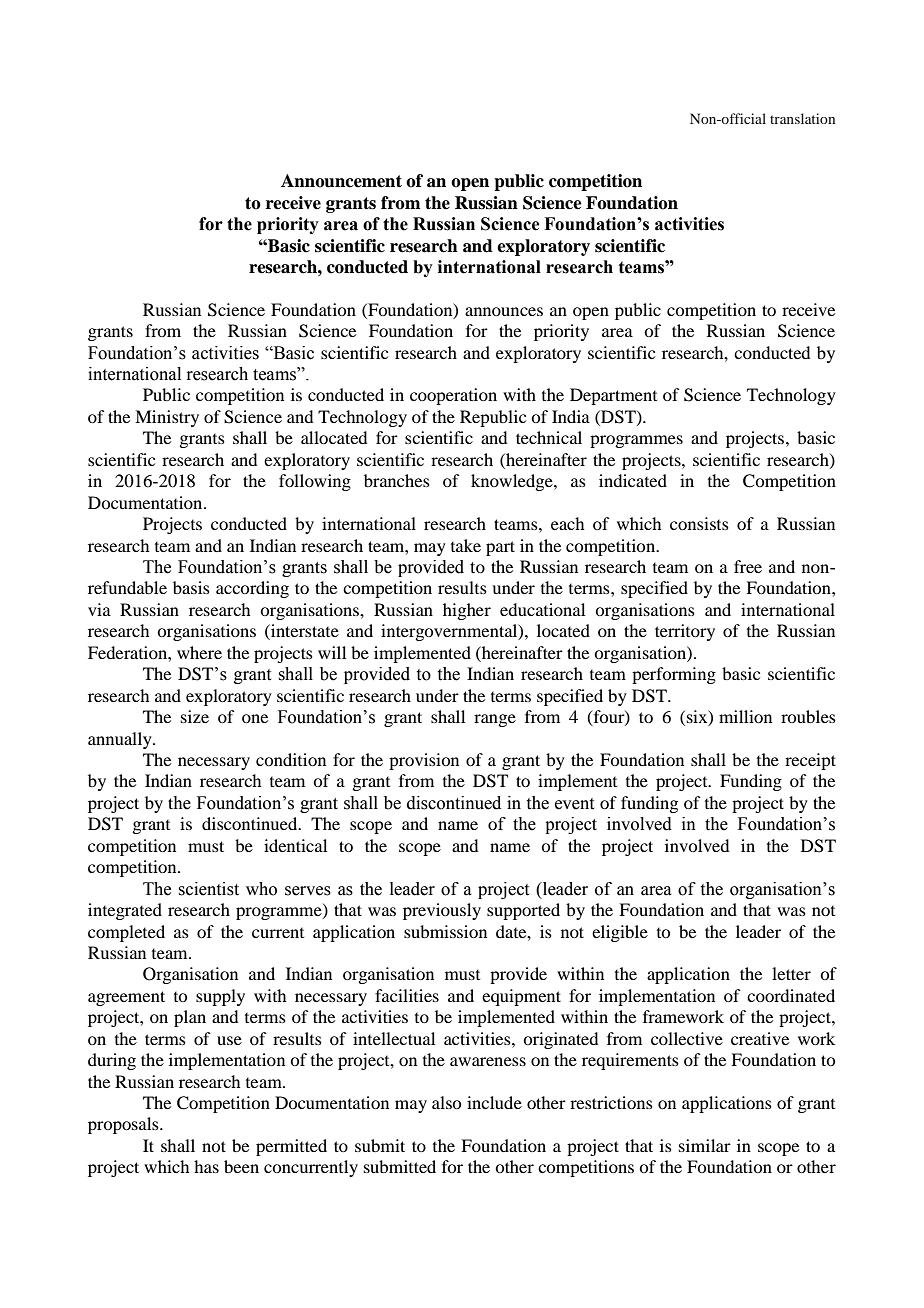 Image resolution: width=924 pixels, height=1308 pixels. Describe the element at coordinates (467, 611) in the document. I see `higher` at that location.
